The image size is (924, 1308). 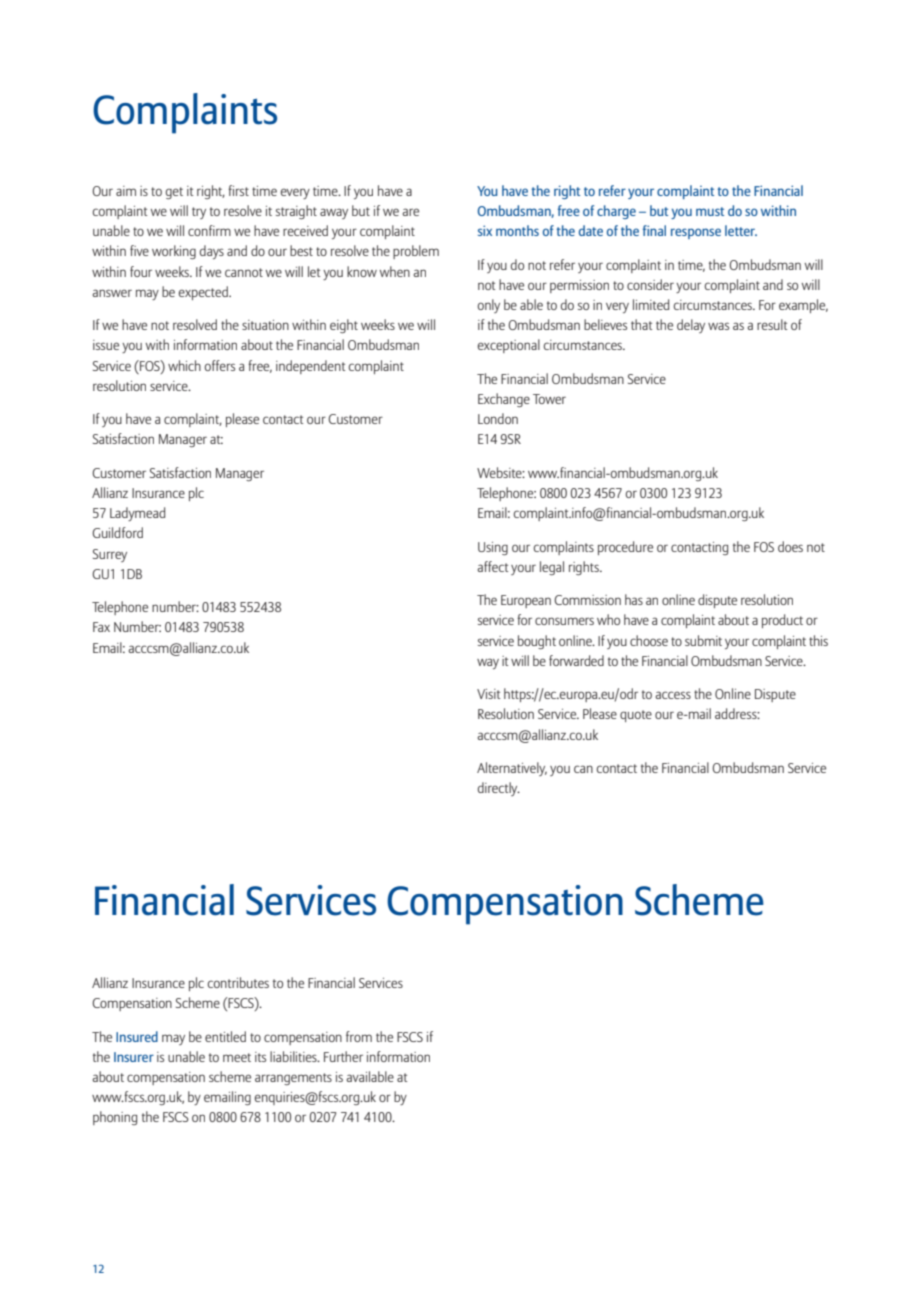 What do you see at coordinates (101, 627) in the screenshot?
I see `Fax` at bounding box center [101, 627].
